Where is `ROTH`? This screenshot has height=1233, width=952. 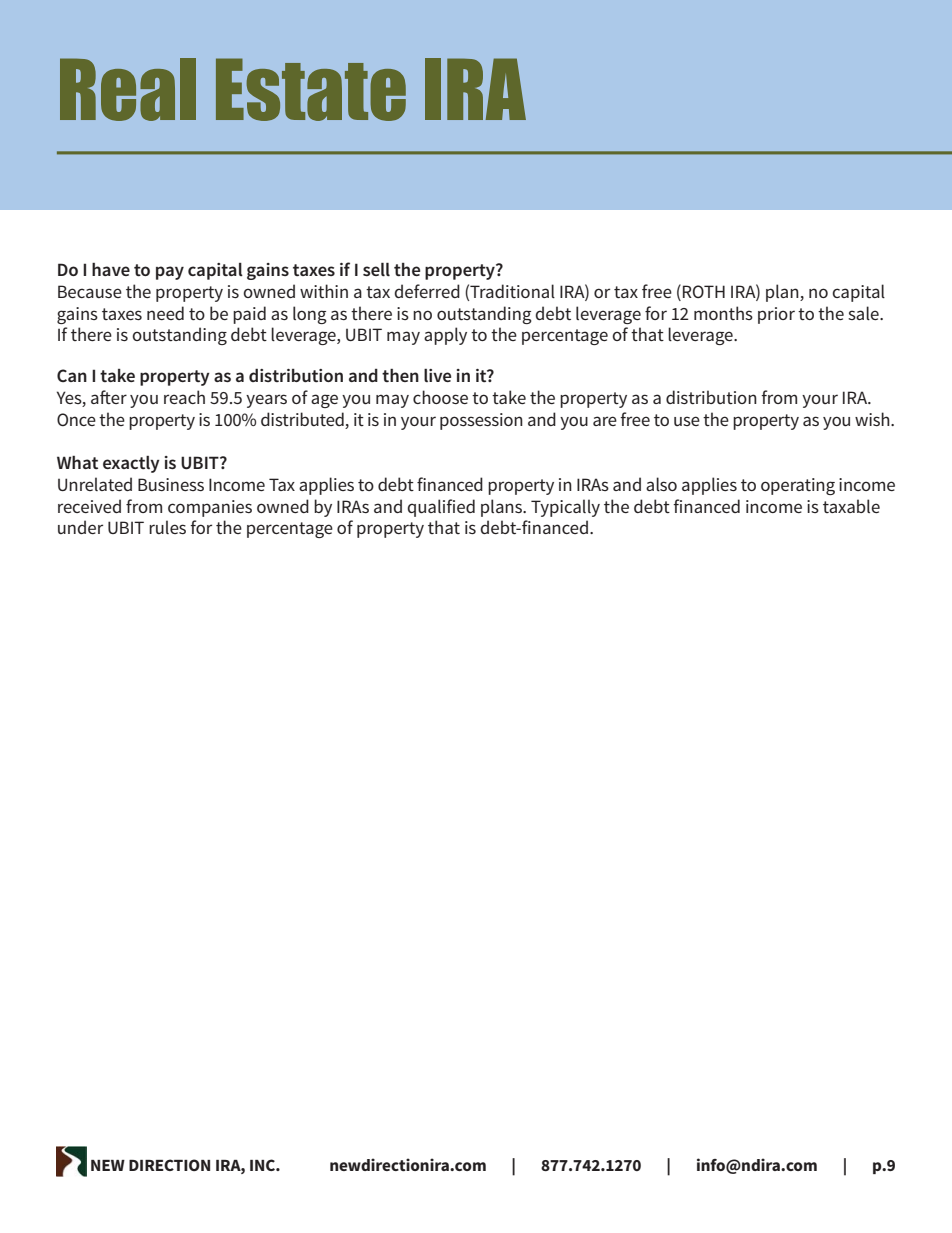 ROTH is located at coordinates (704, 291).
